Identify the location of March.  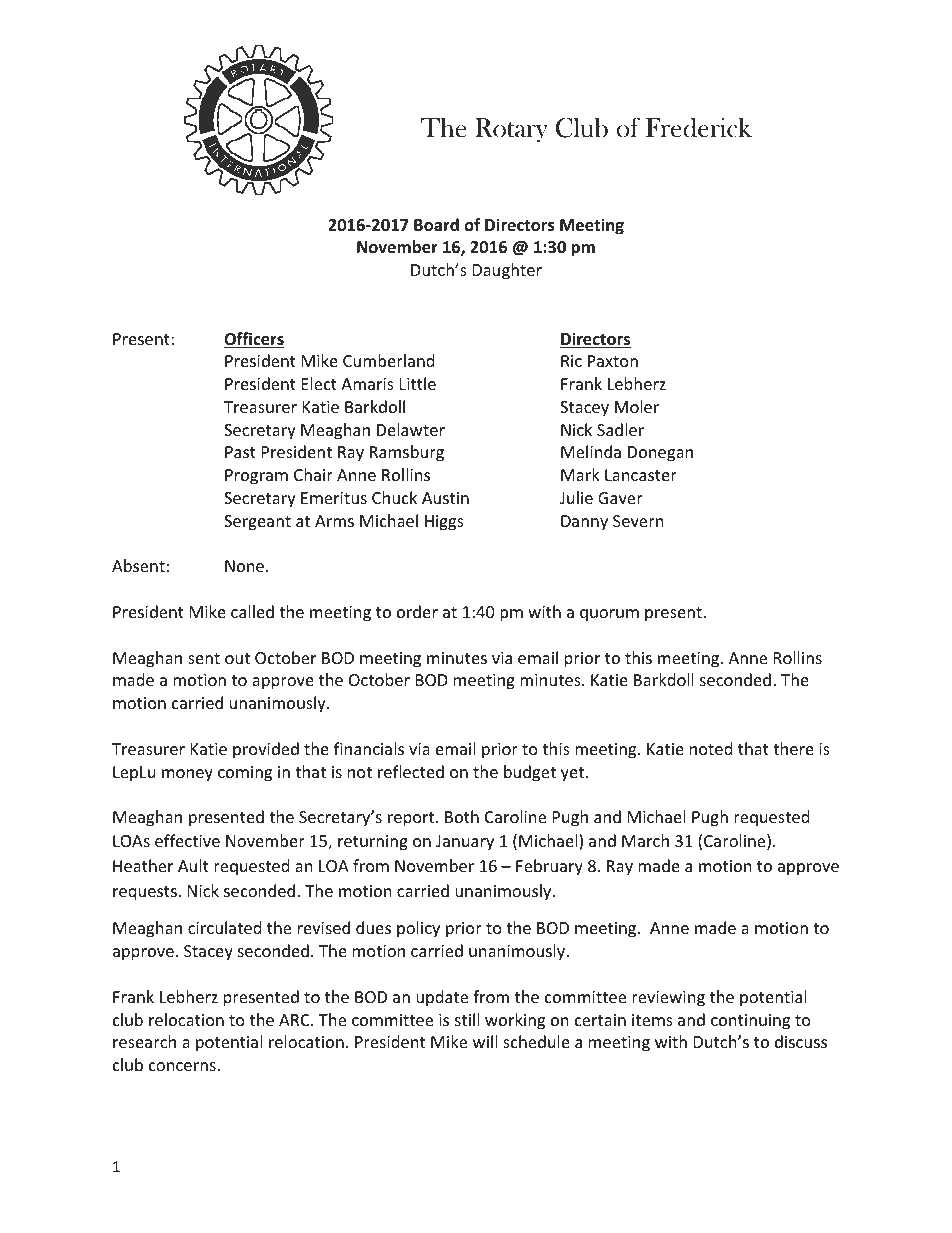
(645, 840).
